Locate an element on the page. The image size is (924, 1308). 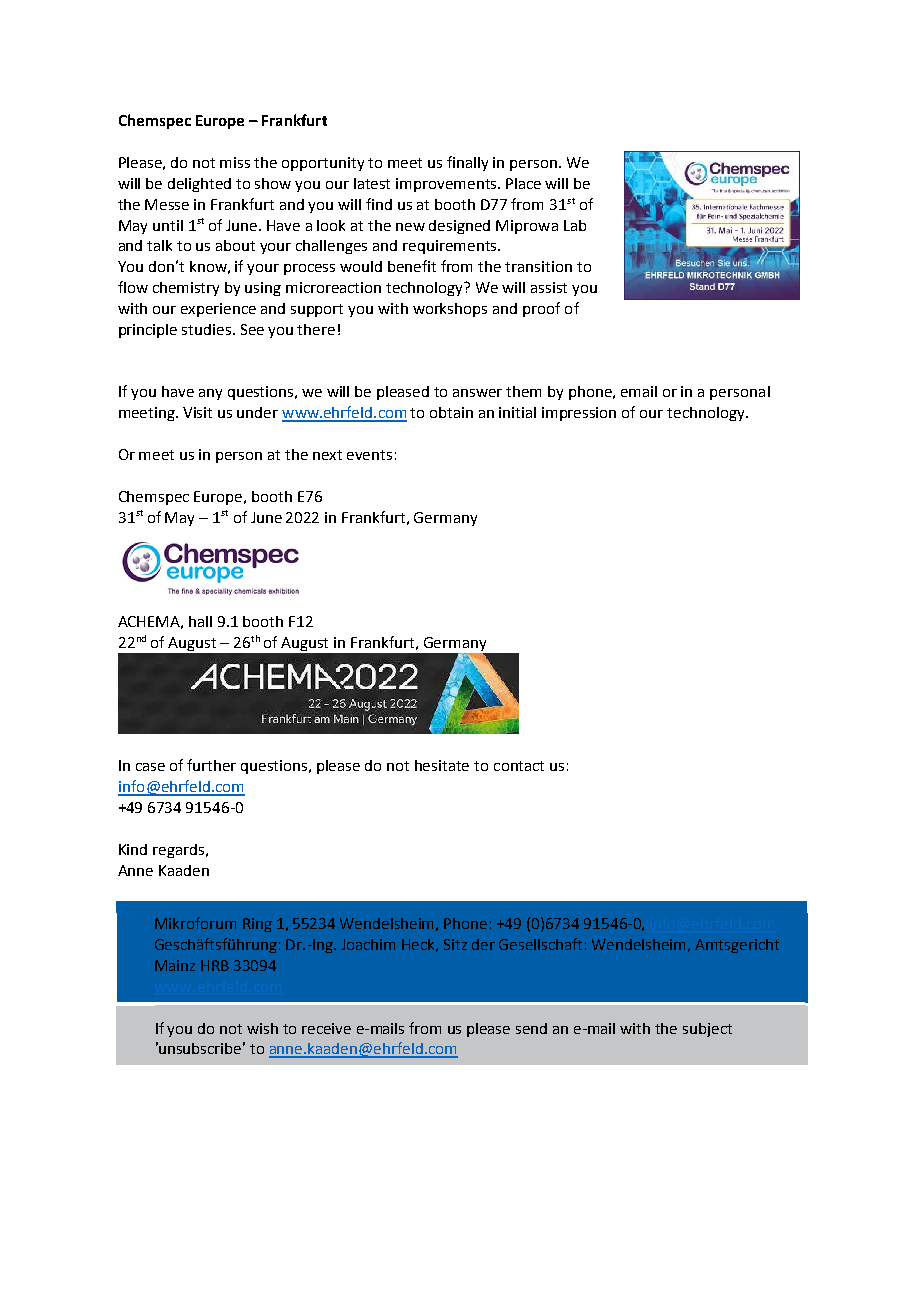
impression is located at coordinates (579, 414).
